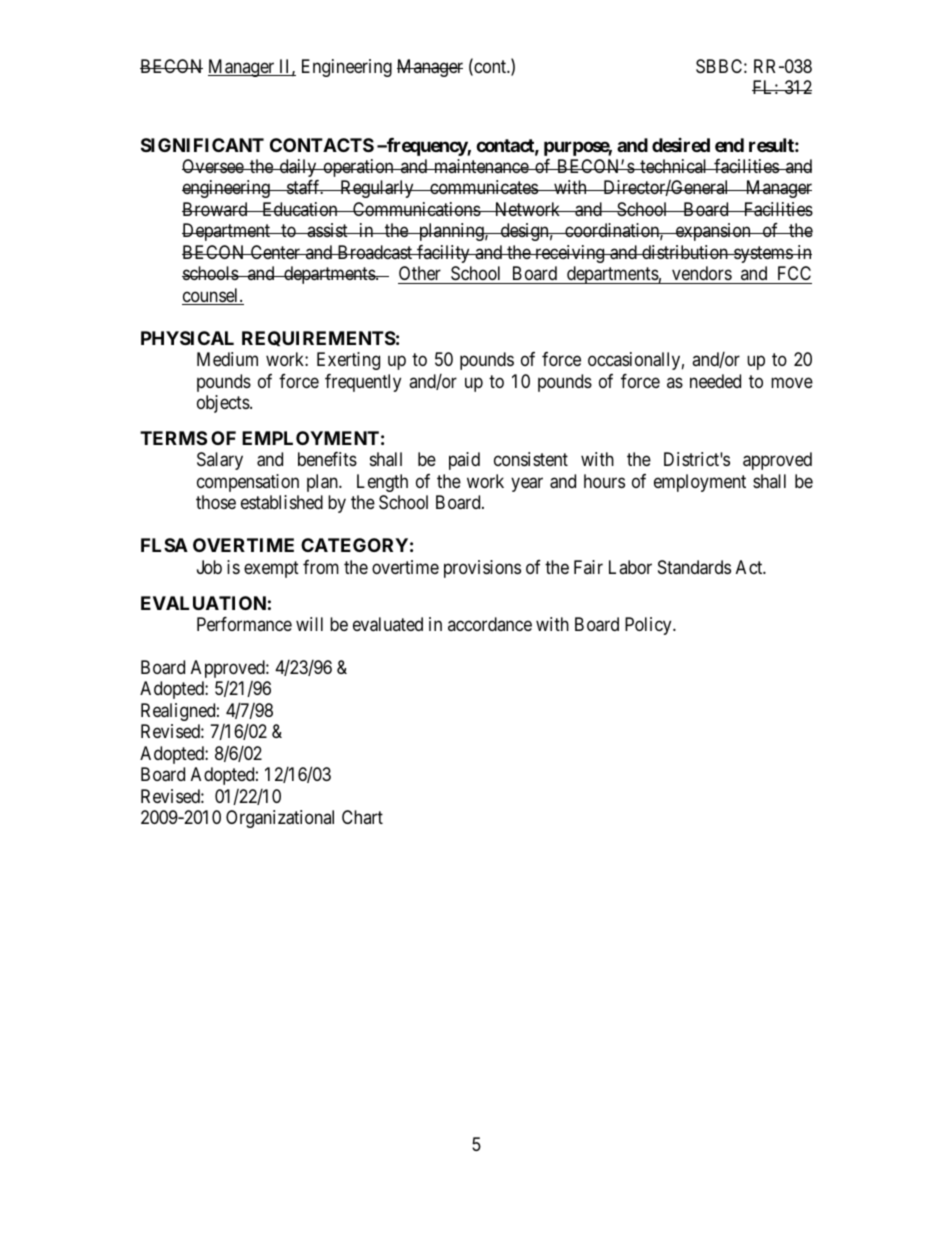 This screenshot has height=1233, width=952. I want to click on technical, so click(674, 166).
